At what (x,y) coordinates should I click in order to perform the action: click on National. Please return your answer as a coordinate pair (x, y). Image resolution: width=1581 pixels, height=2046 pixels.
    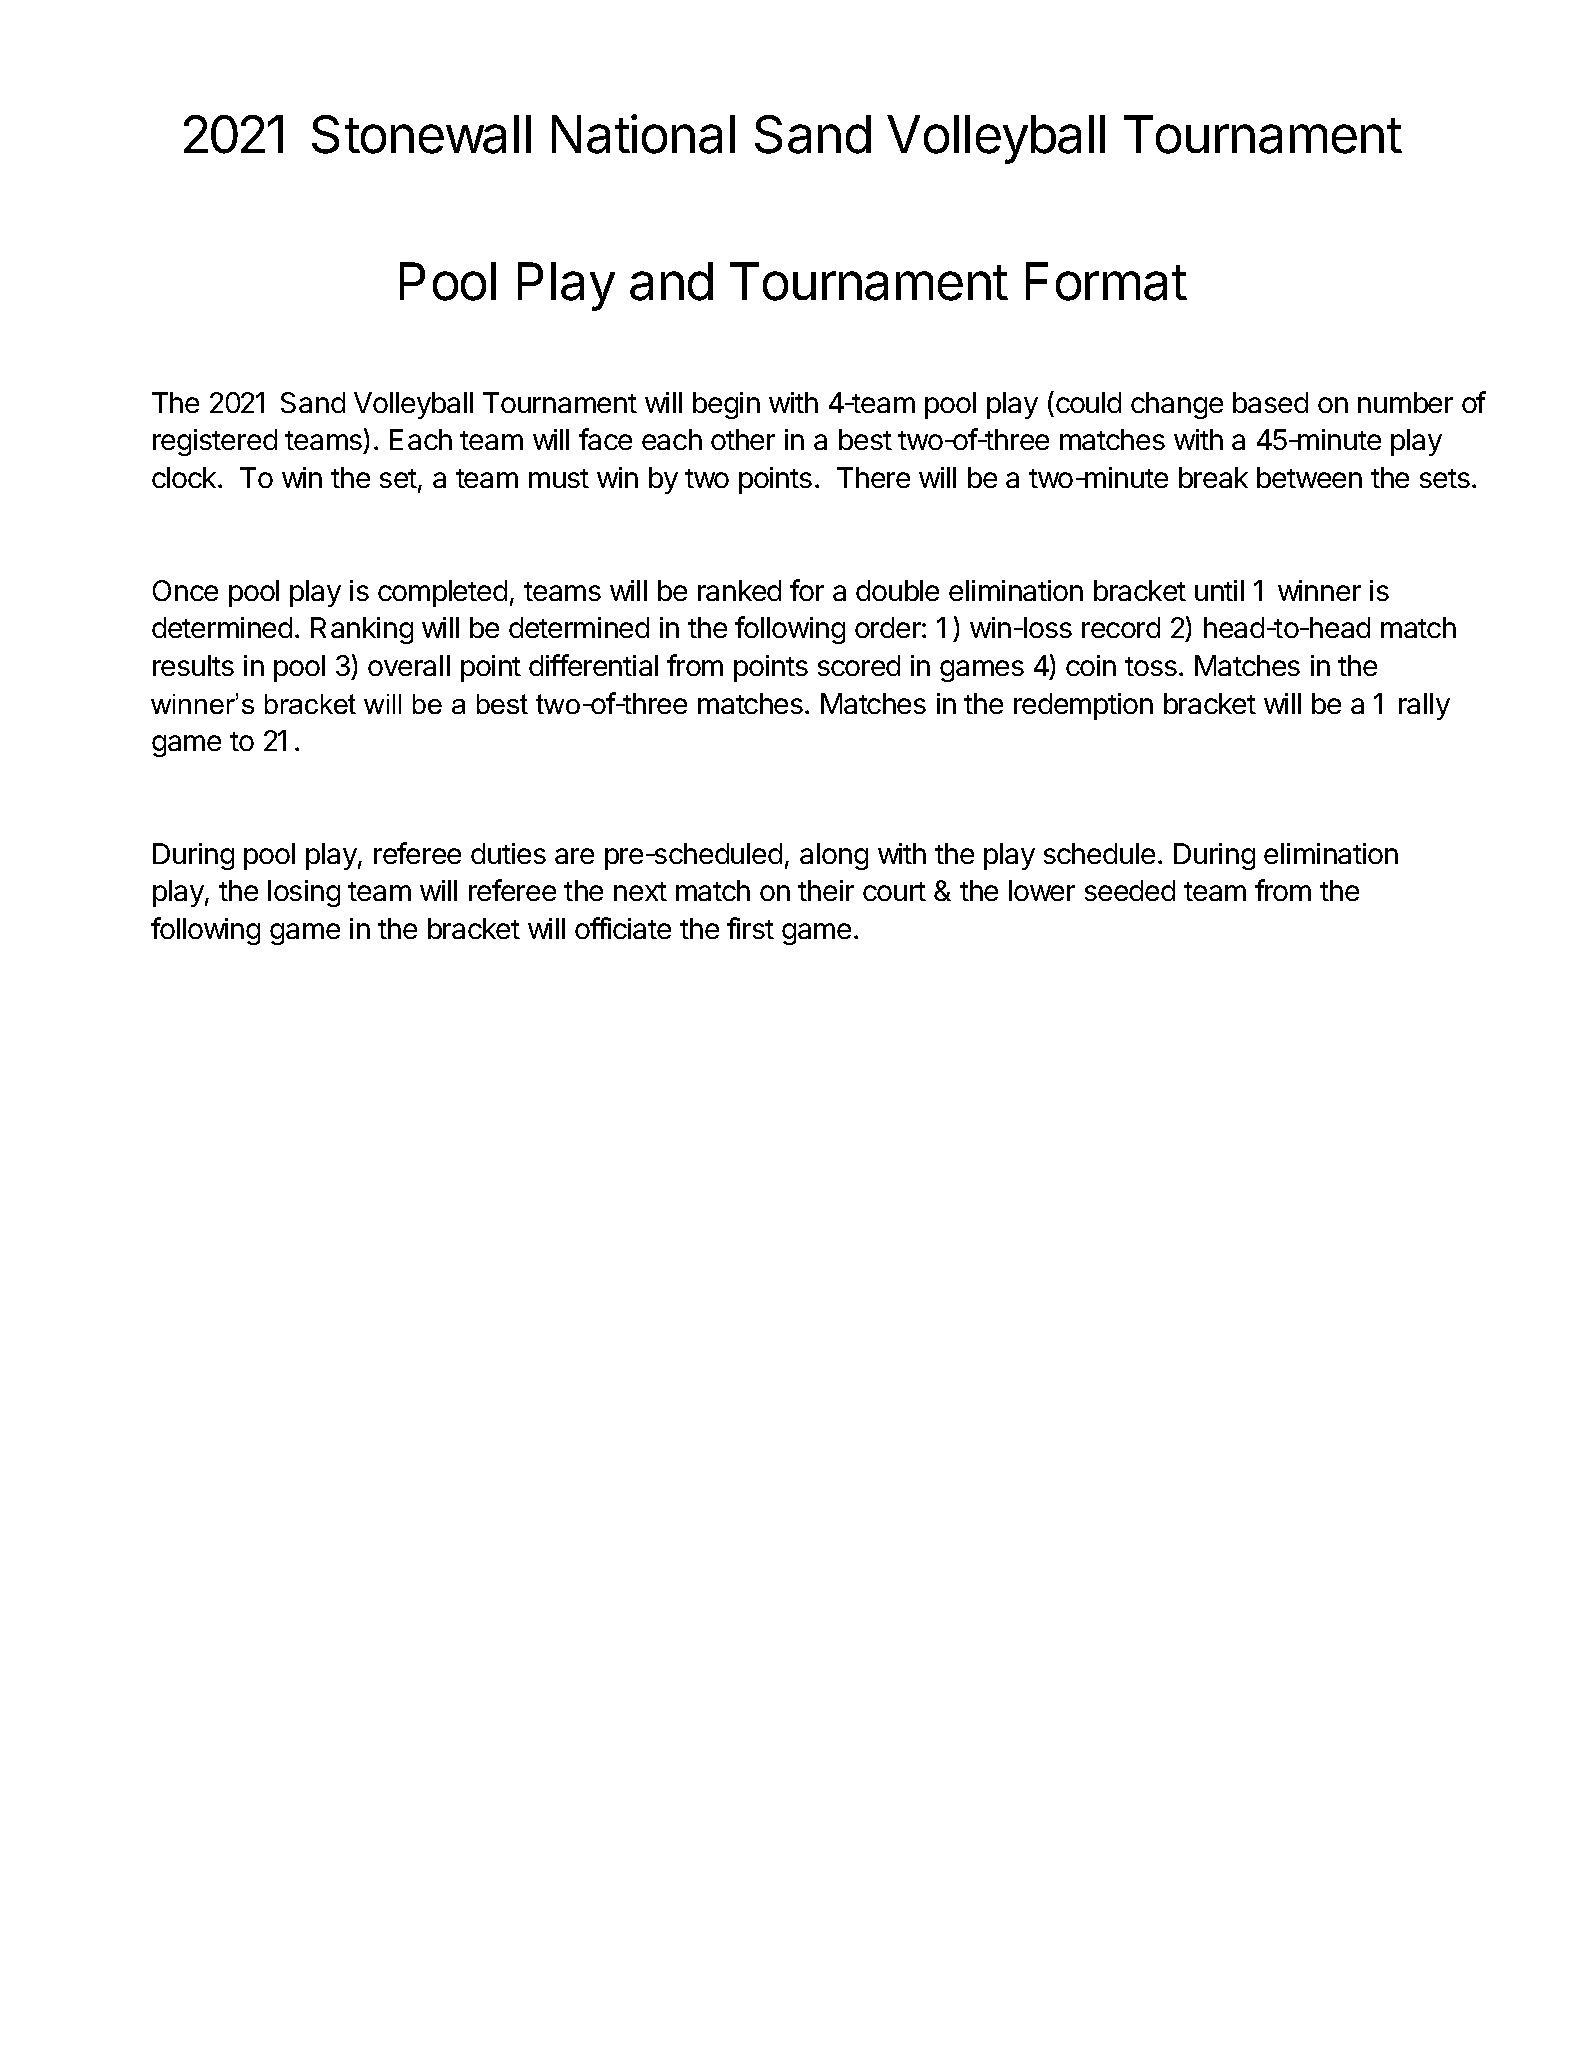
    Looking at the image, I should click on (643, 134).
